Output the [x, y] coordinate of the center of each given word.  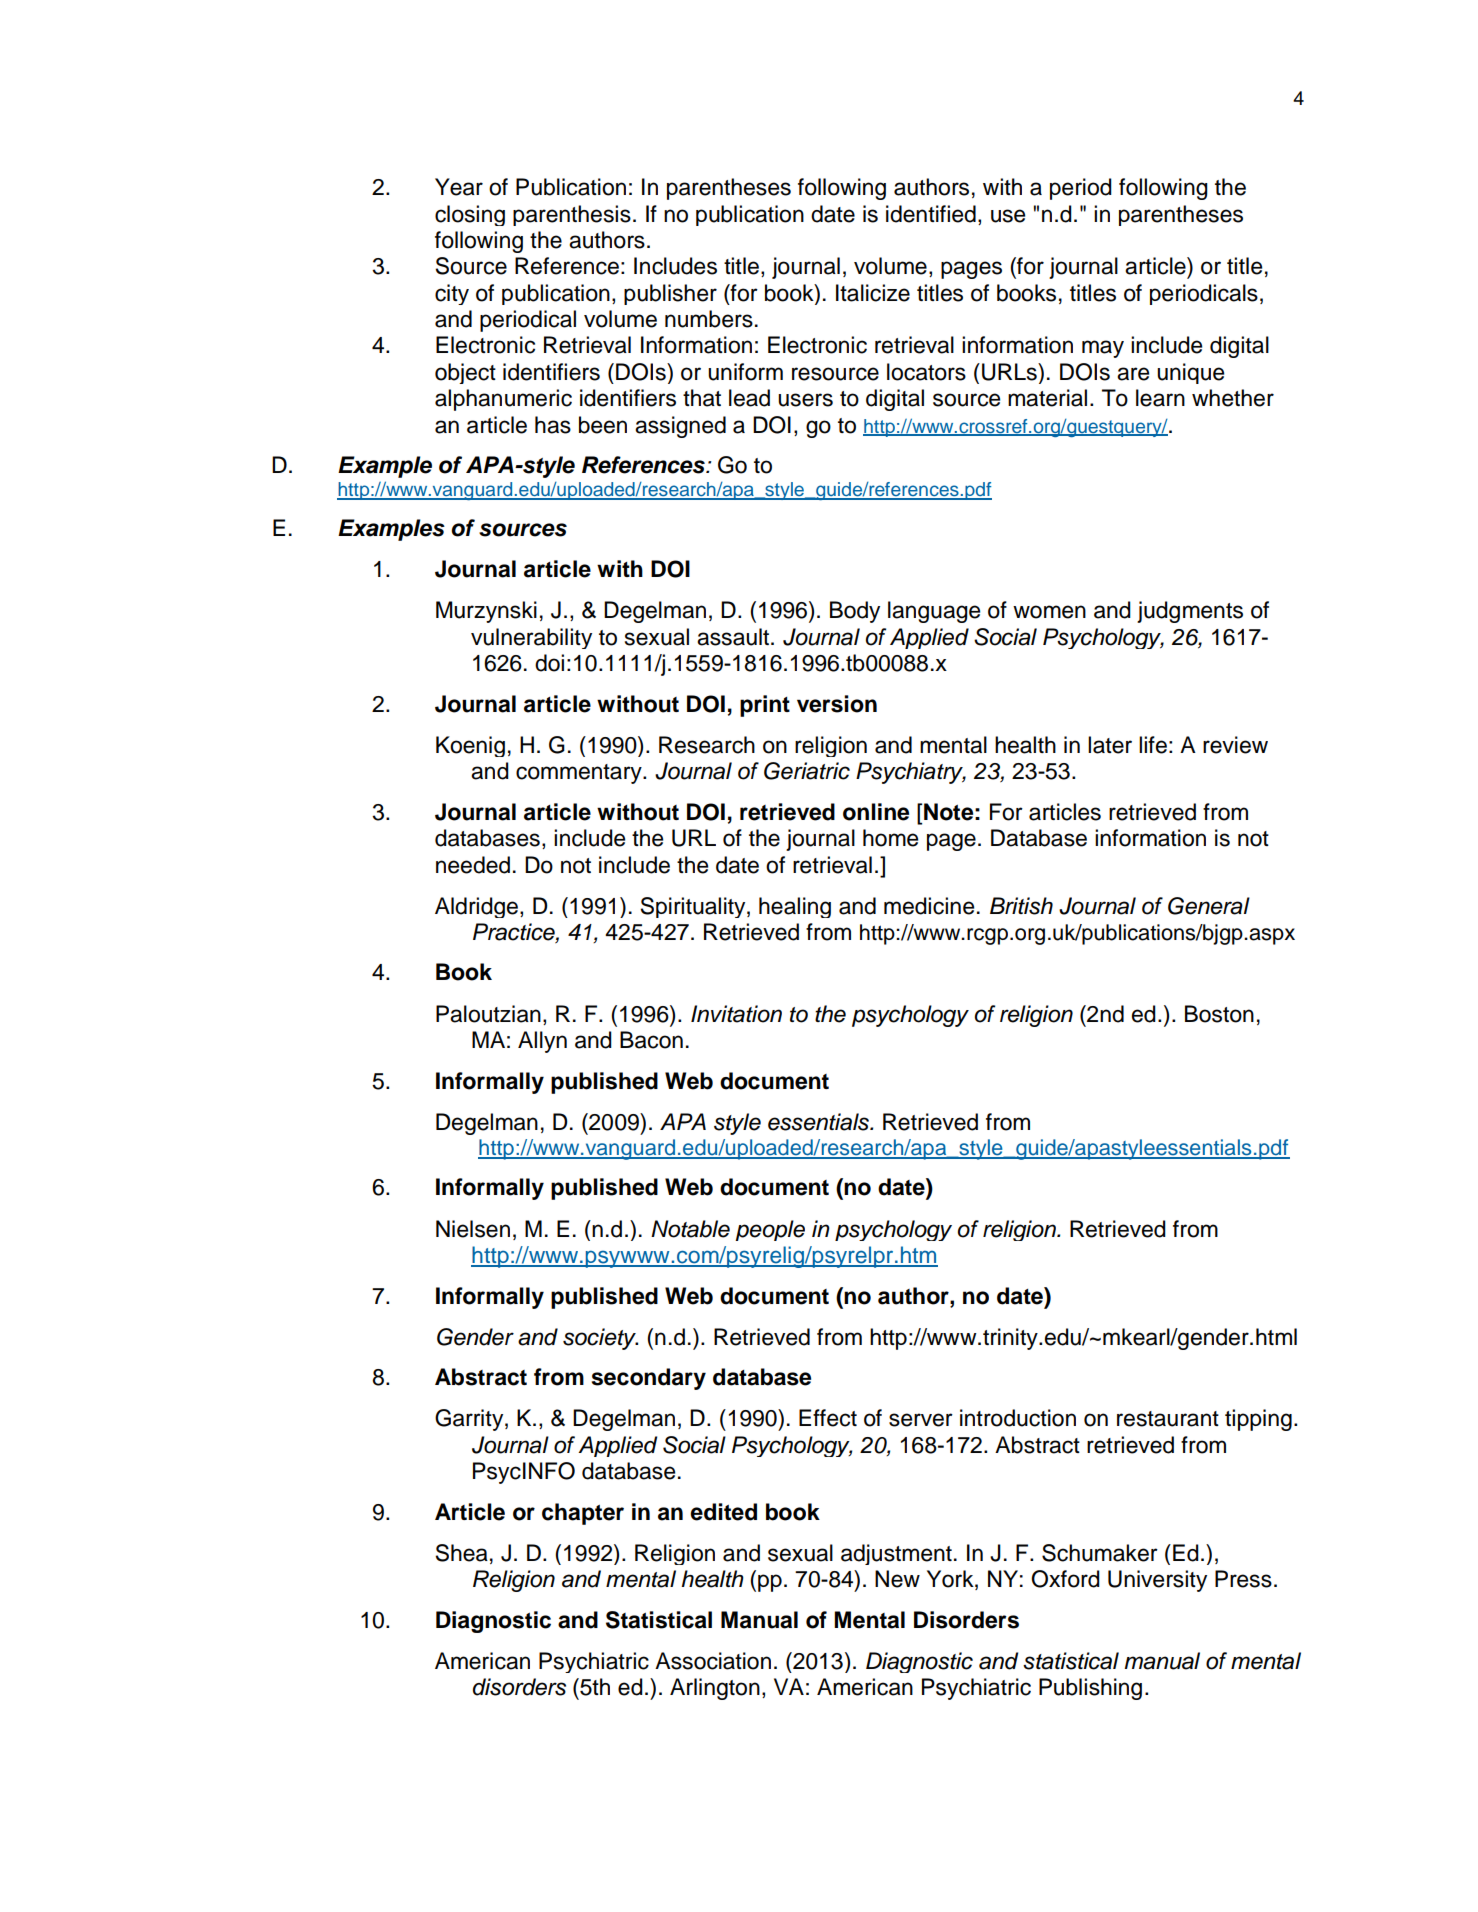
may [1103, 349]
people [770, 1230]
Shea [461, 1553]
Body [855, 612]
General [1209, 906]
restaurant [1168, 1419]
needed [473, 865]
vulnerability [531, 638]
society [600, 1339]
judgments [1190, 612]
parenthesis [572, 215]
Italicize [873, 293]
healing [795, 907]
